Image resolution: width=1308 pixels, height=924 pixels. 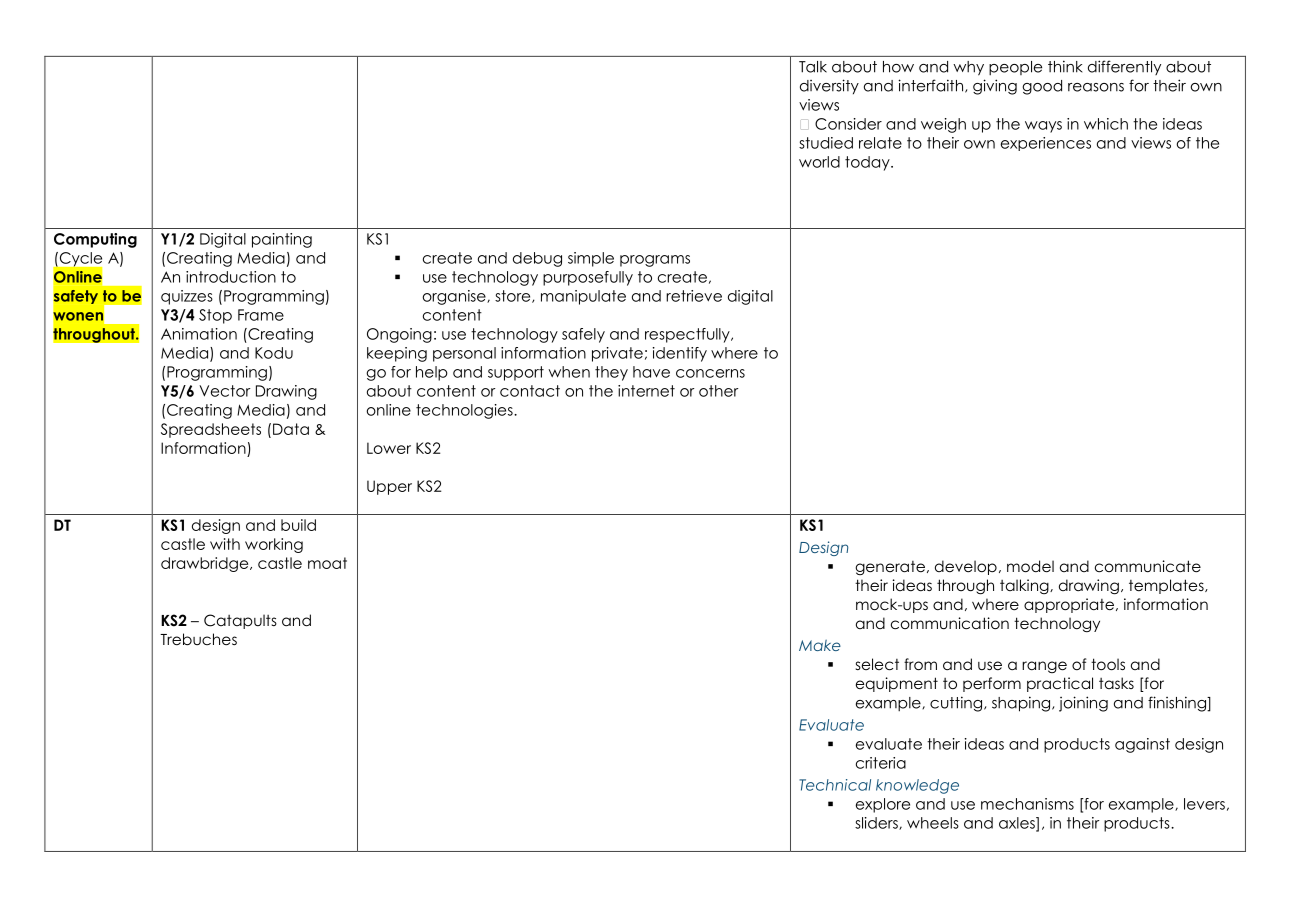 I want to click on painting, so click(x=282, y=240).
